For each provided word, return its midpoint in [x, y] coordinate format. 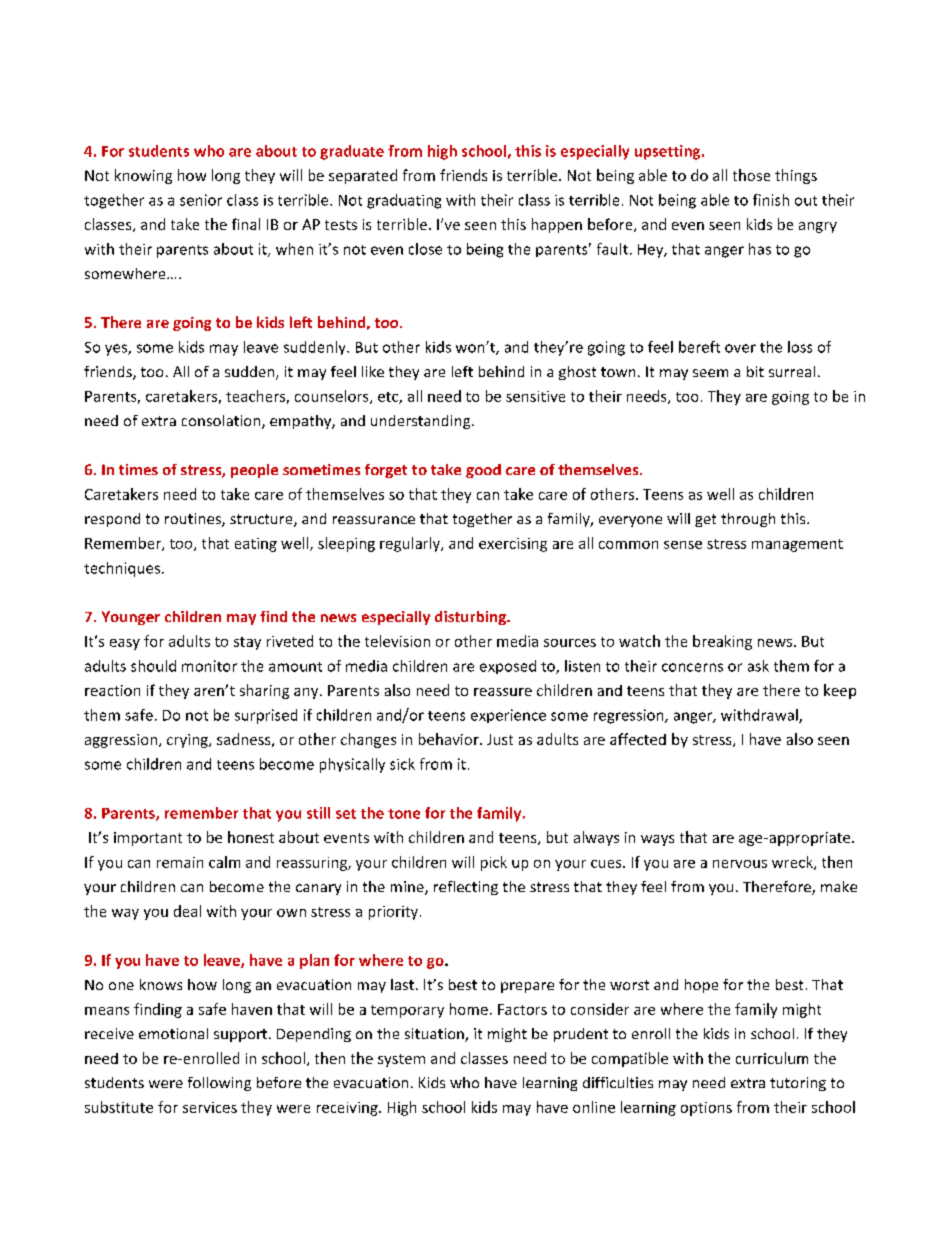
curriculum [772, 1058]
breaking [722, 642]
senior [201, 200]
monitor [209, 666]
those [751, 175]
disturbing [471, 618]
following [219, 1084]
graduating [404, 201]
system [401, 1060]
